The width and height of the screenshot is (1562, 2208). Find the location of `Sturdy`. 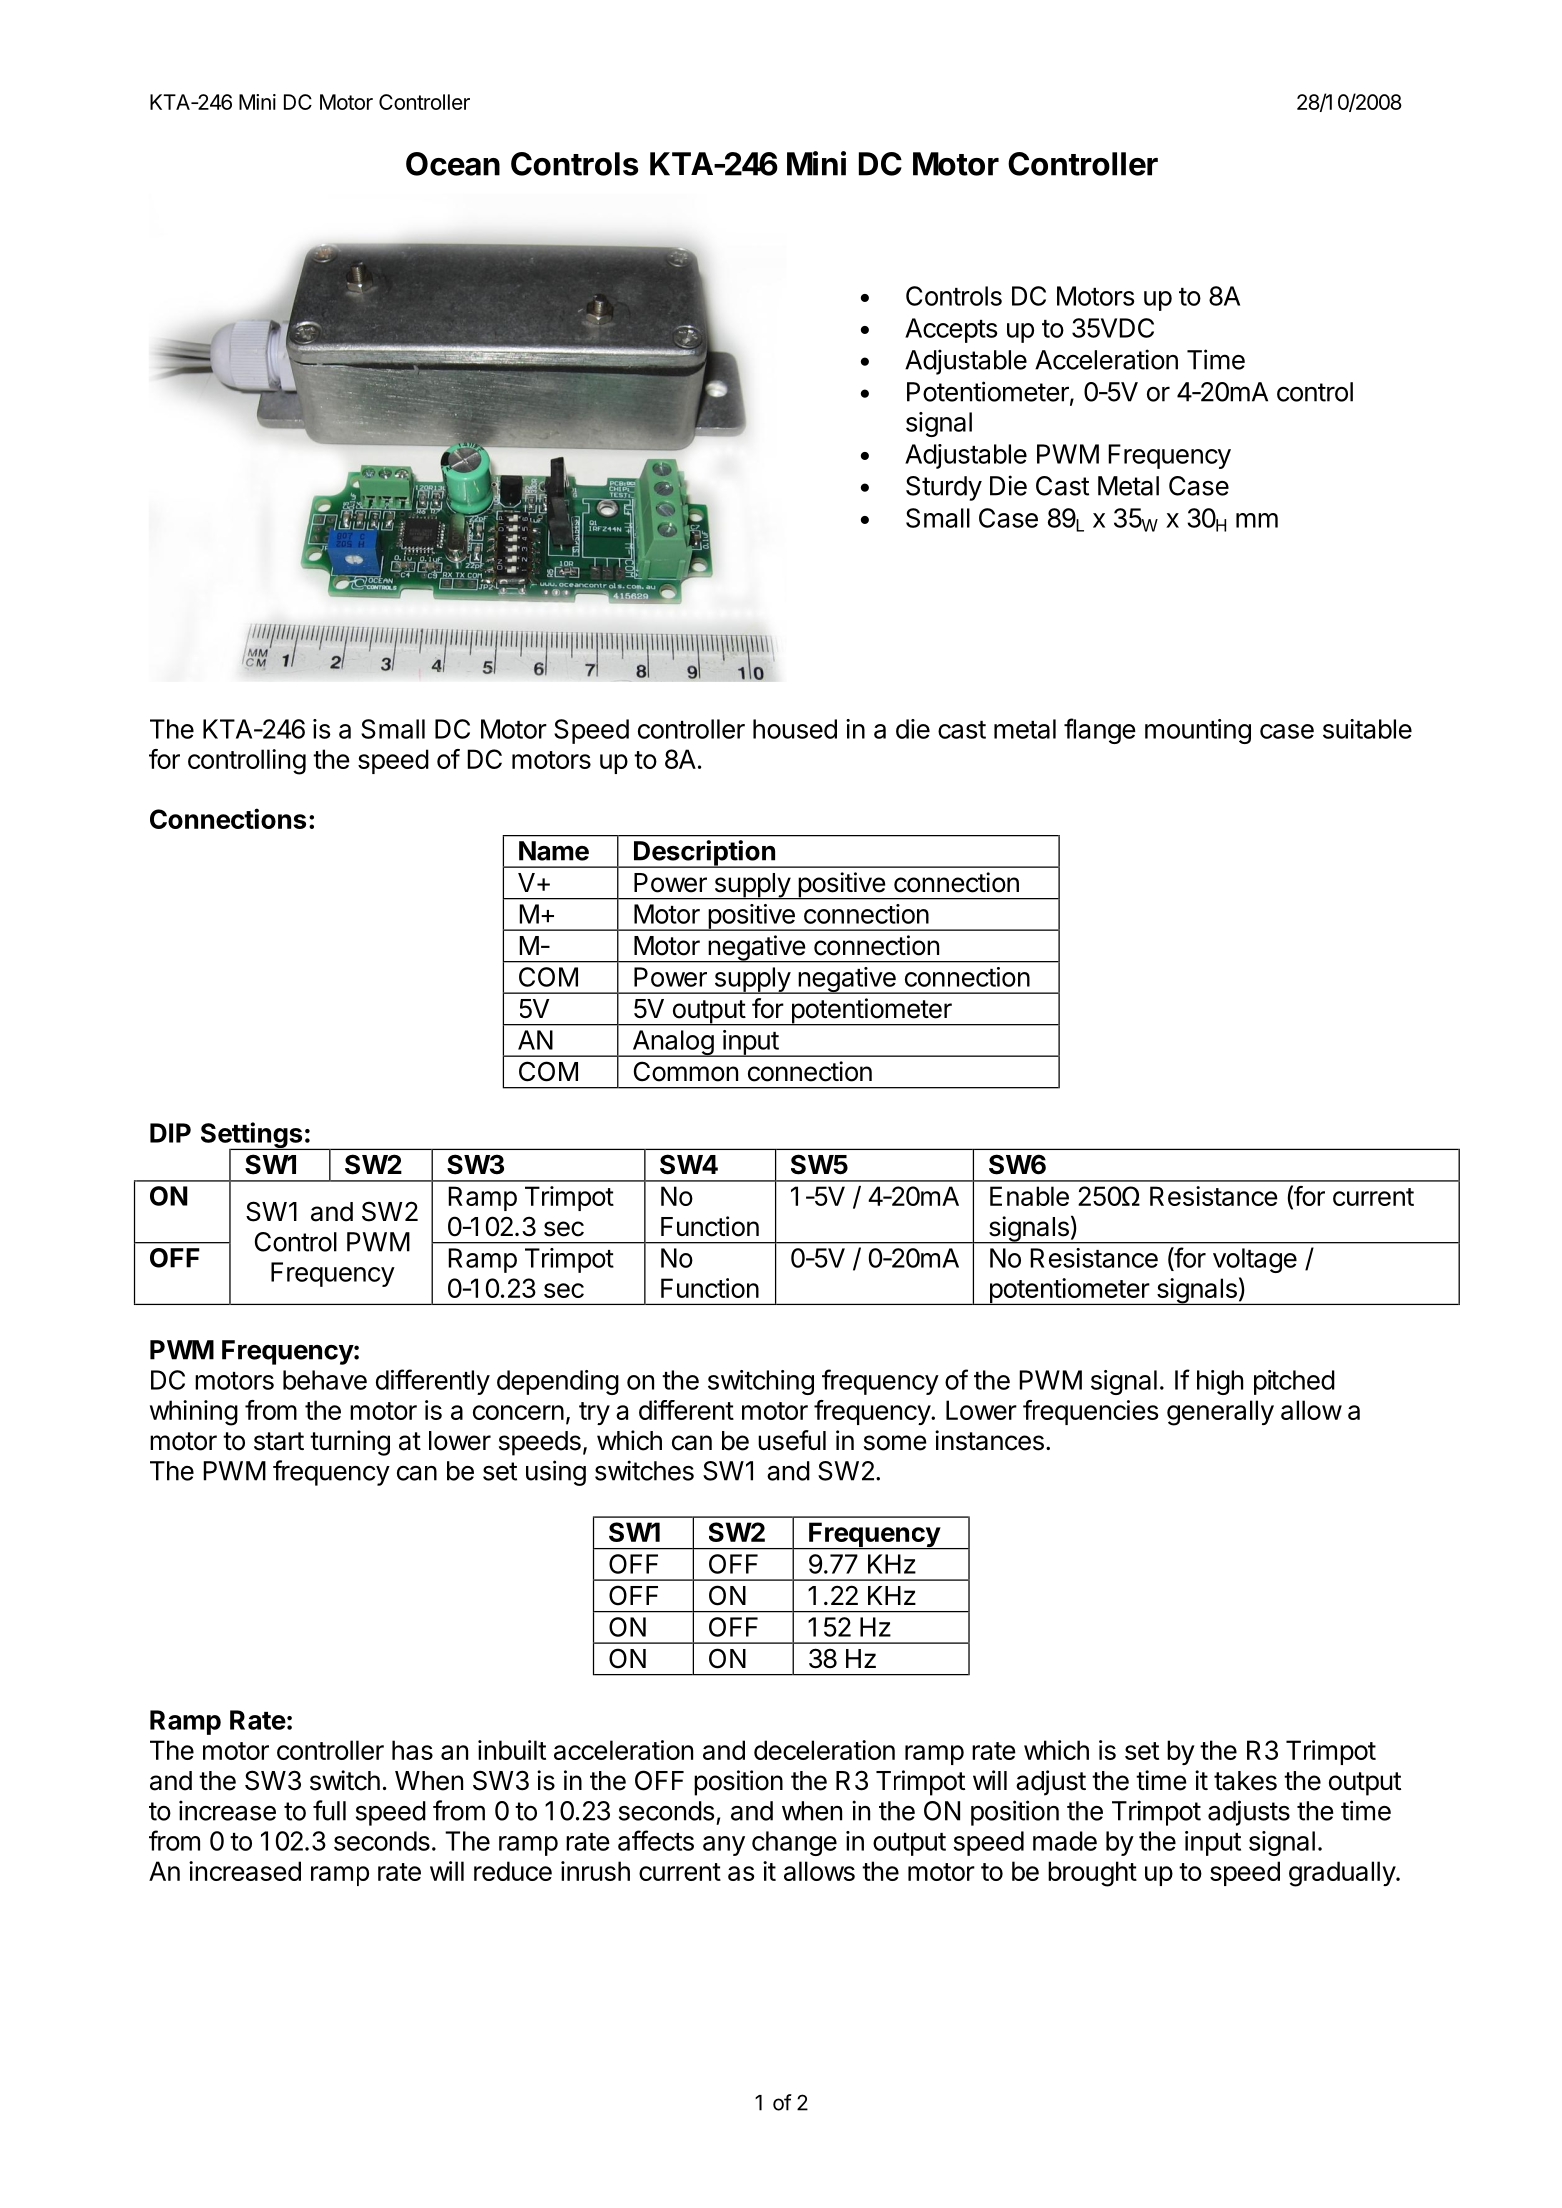

Sturdy is located at coordinates (944, 488).
